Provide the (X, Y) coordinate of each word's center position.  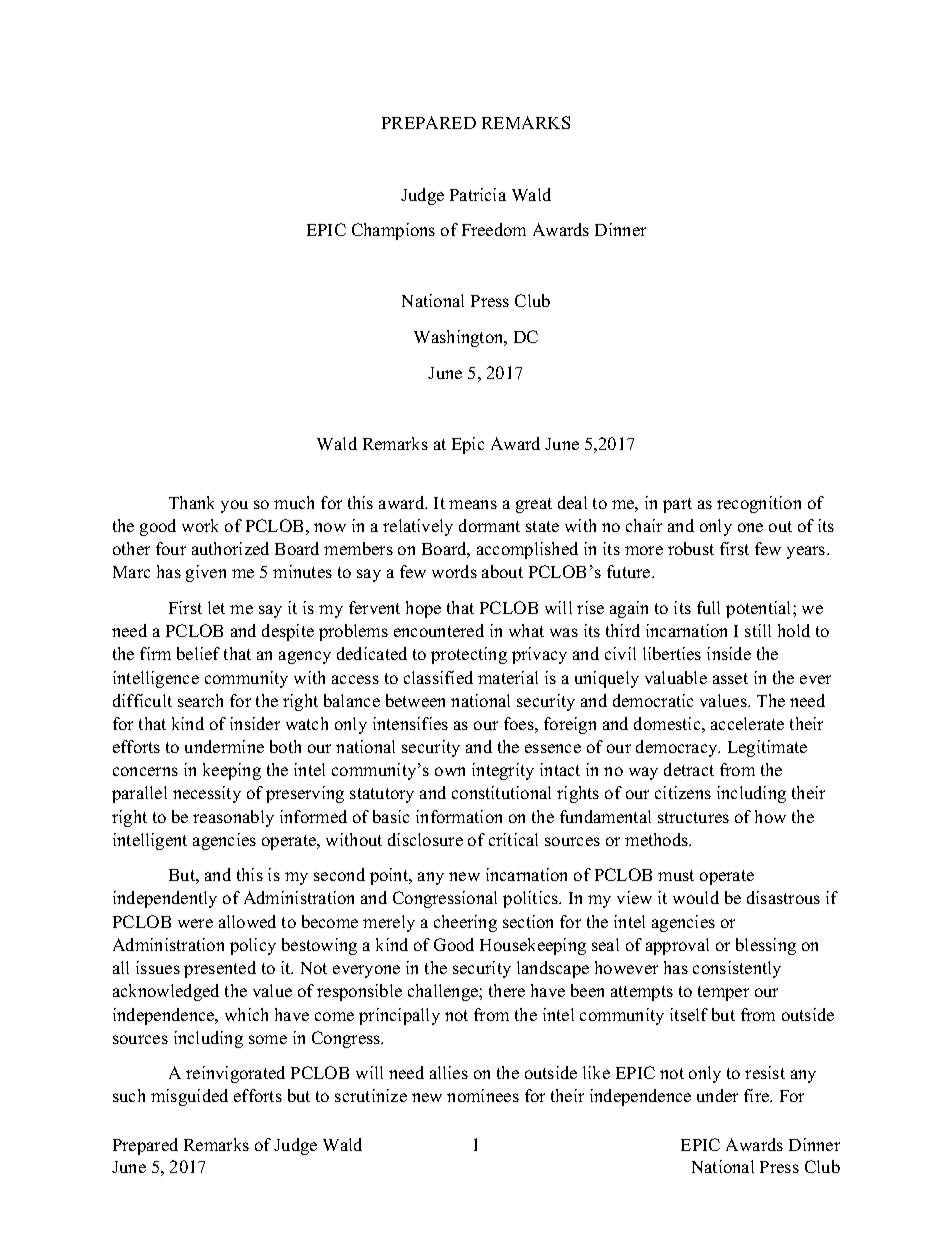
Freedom (494, 229)
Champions (393, 231)
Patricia (478, 194)
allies (449, 1072)
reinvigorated (235, 1074)
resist (765, 1072)
